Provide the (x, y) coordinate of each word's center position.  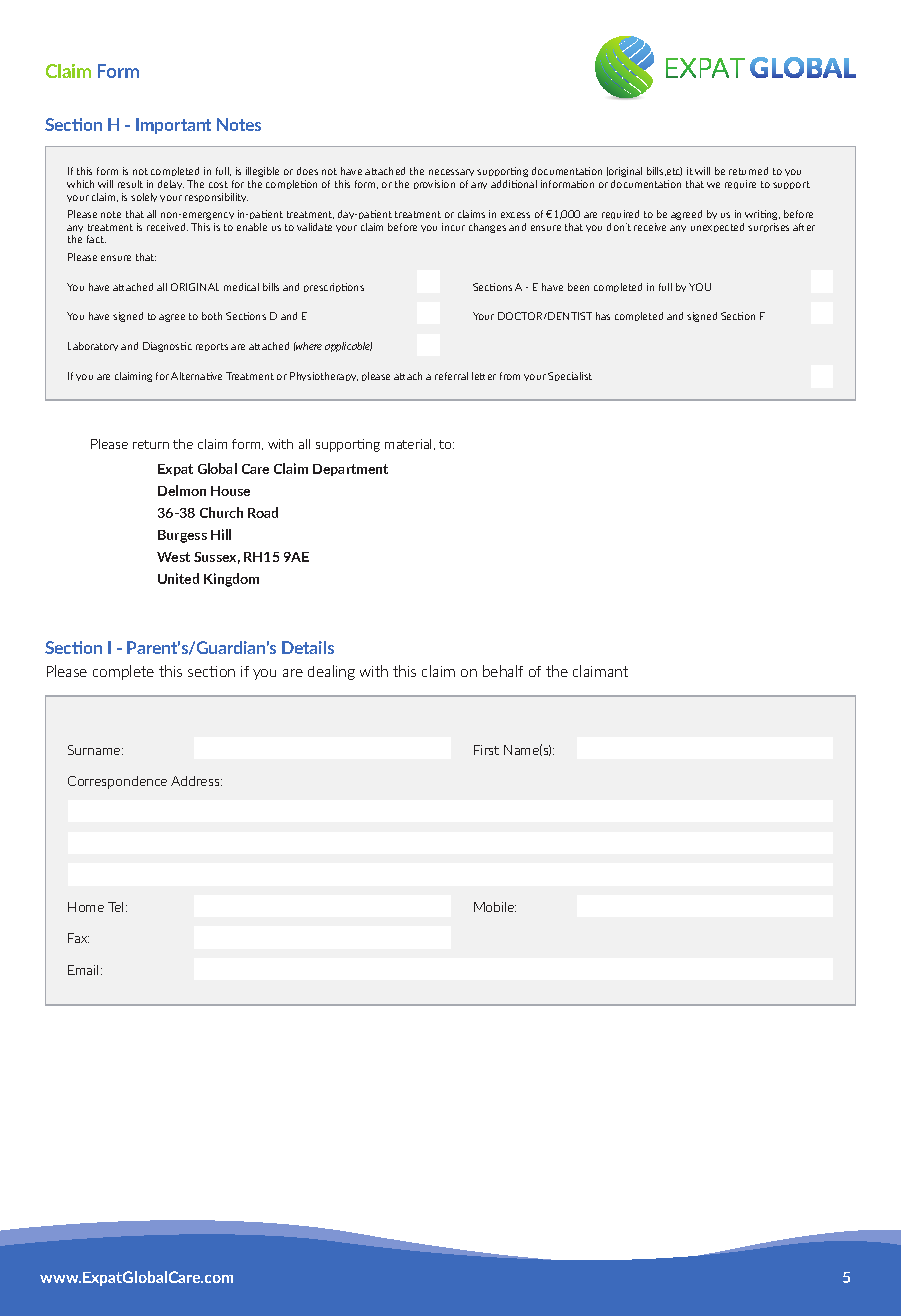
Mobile (495, 907)
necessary (451, 172)
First (486, 750)
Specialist (570, 376)
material (408, 444)
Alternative (196, 376)
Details (308, 647)
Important (173, 126)
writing (762, 215)
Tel (115, 907)
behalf (503, 671)
